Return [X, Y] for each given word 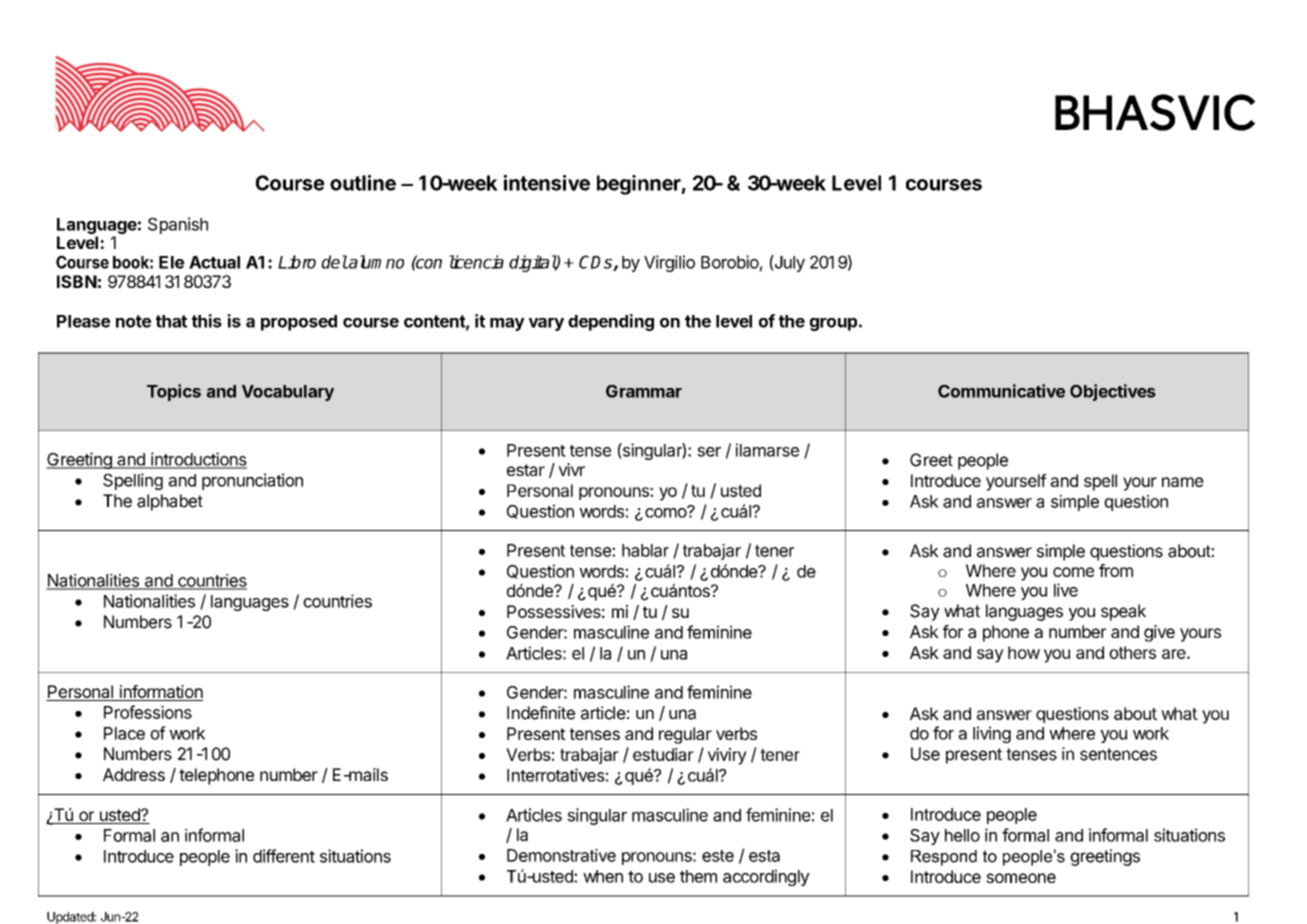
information [160, 693]
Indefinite [541, 713]
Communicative [1001, 391]
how [1024, 652]
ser [709, 452]
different [284, 856]
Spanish [178, 225]
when [603, 876]
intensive [546, 183]
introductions [198, 460]
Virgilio [669, 263]
